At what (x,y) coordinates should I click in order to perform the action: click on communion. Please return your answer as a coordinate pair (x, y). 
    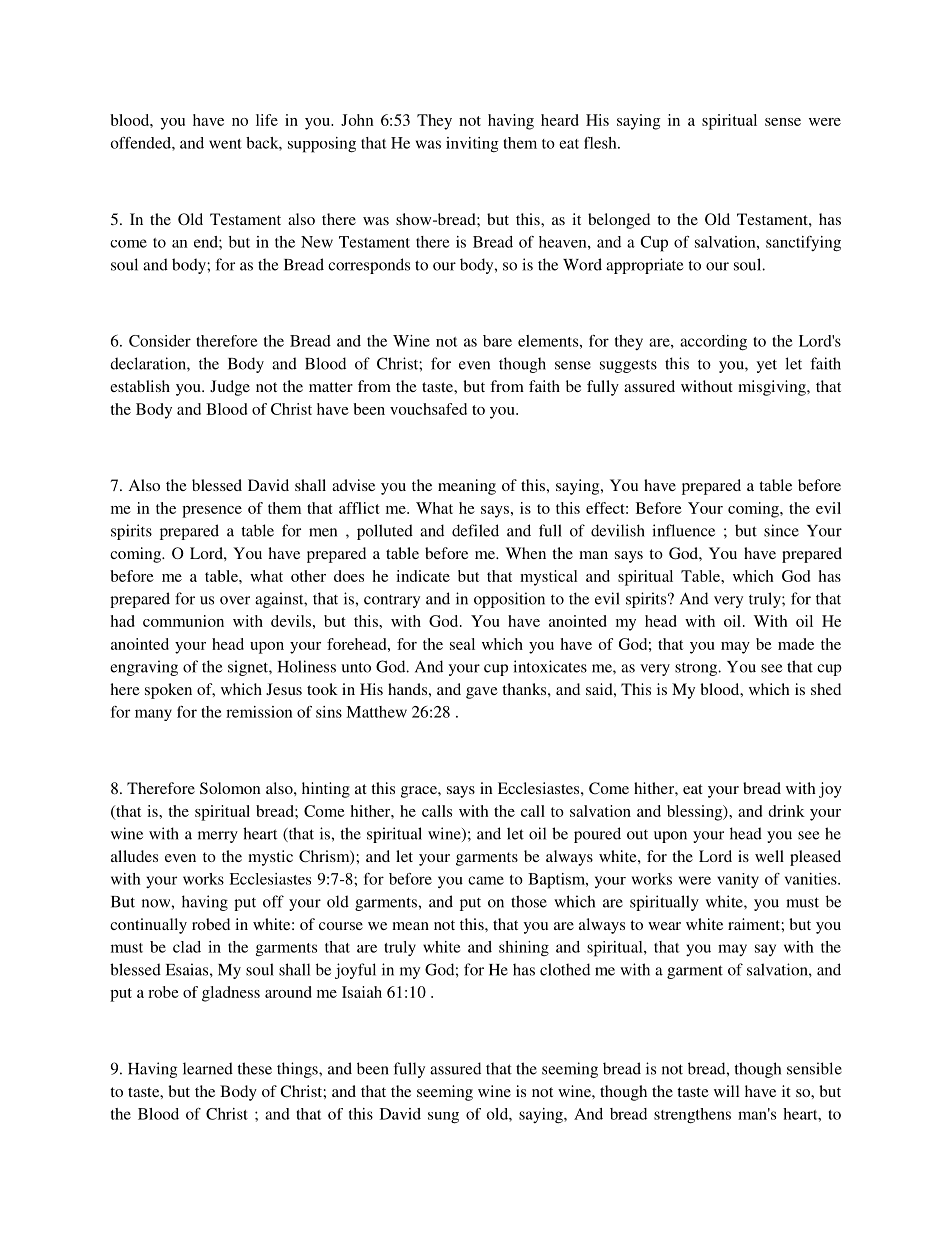
    Looking at the image, I should click on (183, 621).
